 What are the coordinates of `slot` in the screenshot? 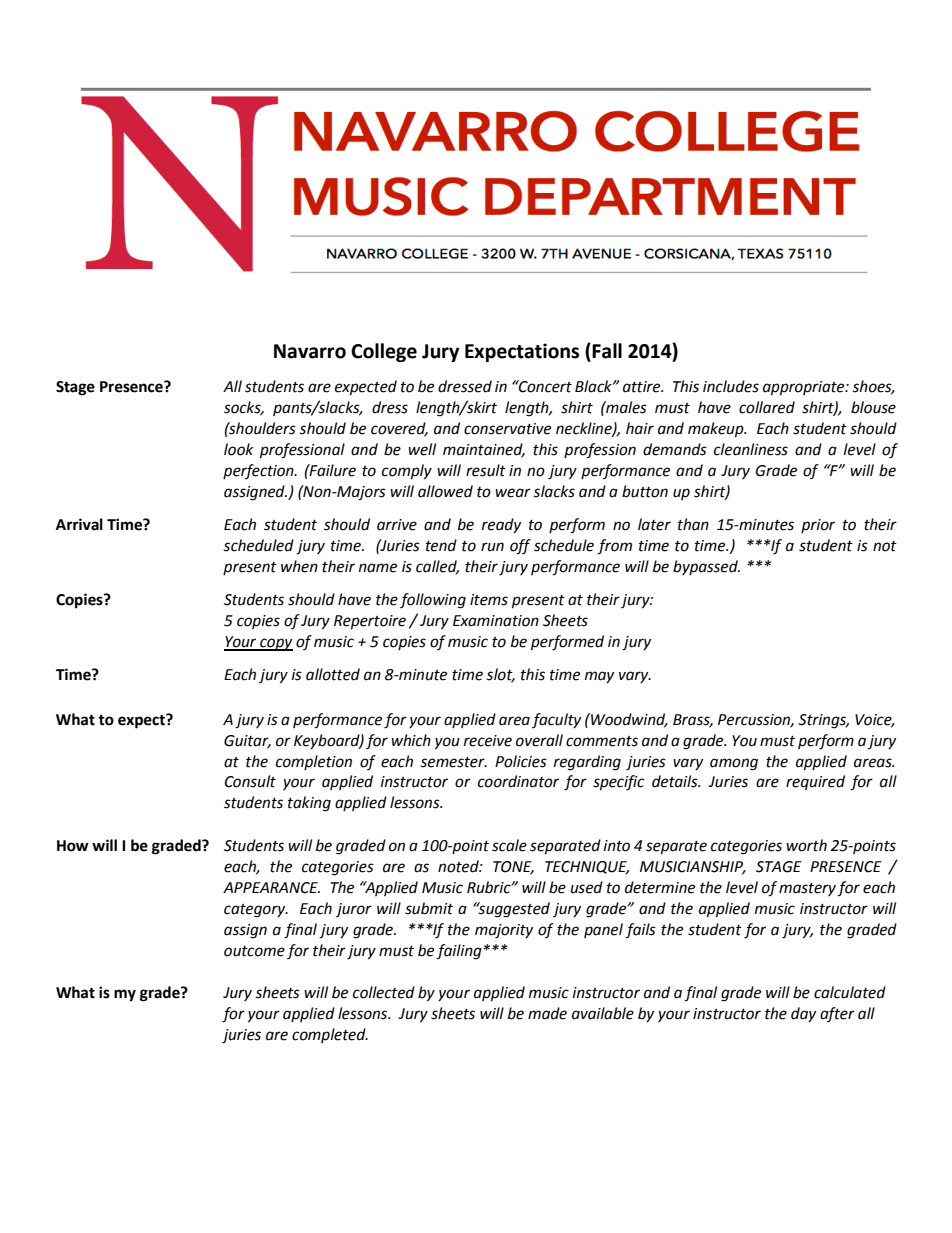 It's located at (501, 675).
